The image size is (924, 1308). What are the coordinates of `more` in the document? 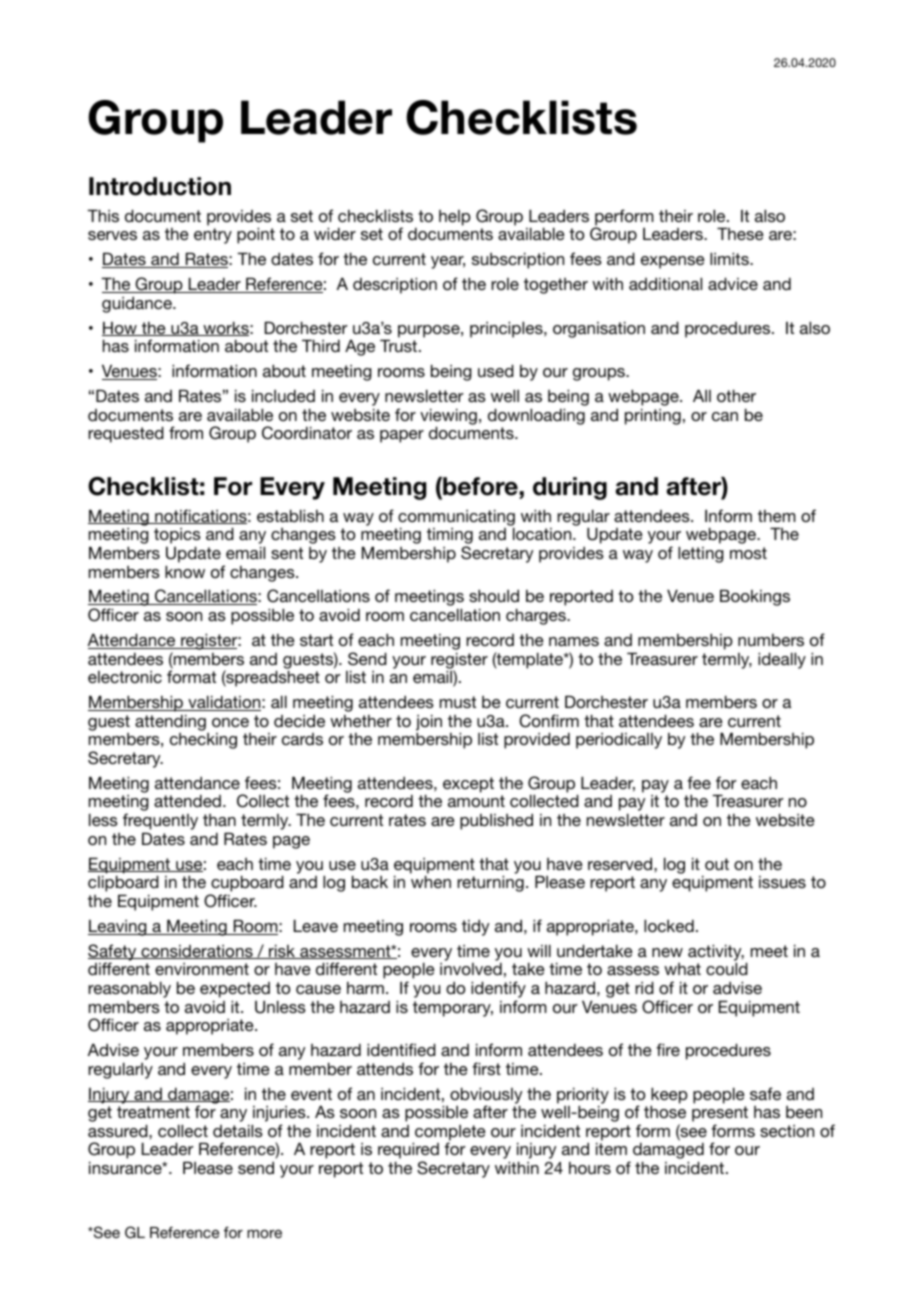 It's located at (264, 1233).
